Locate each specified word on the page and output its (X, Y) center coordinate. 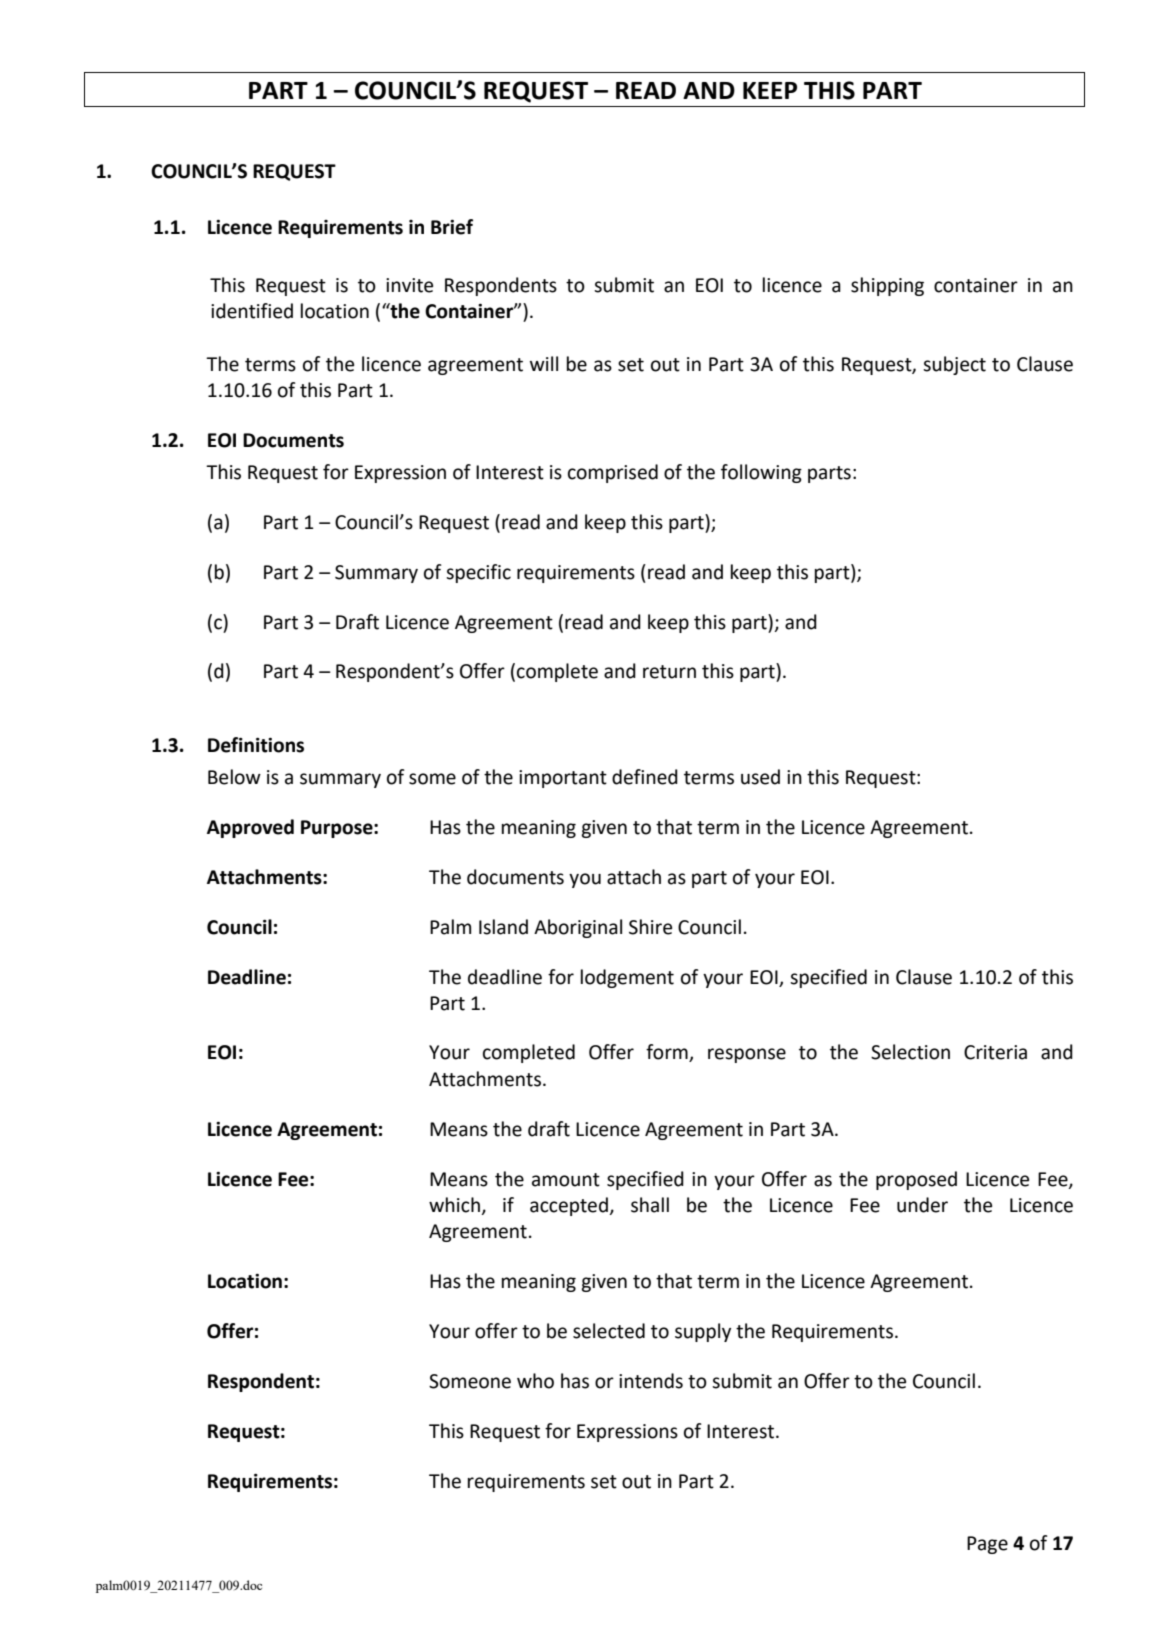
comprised (613, 473)
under (922, 1205)
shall (650, 1205)
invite (409, 285)
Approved (250, 828)
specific (478, 573)
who (535, 1381)
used (760, 777)
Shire (650, 927)
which (455, 1206)
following (761, 473)
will (544, 363)
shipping (887, 286)
